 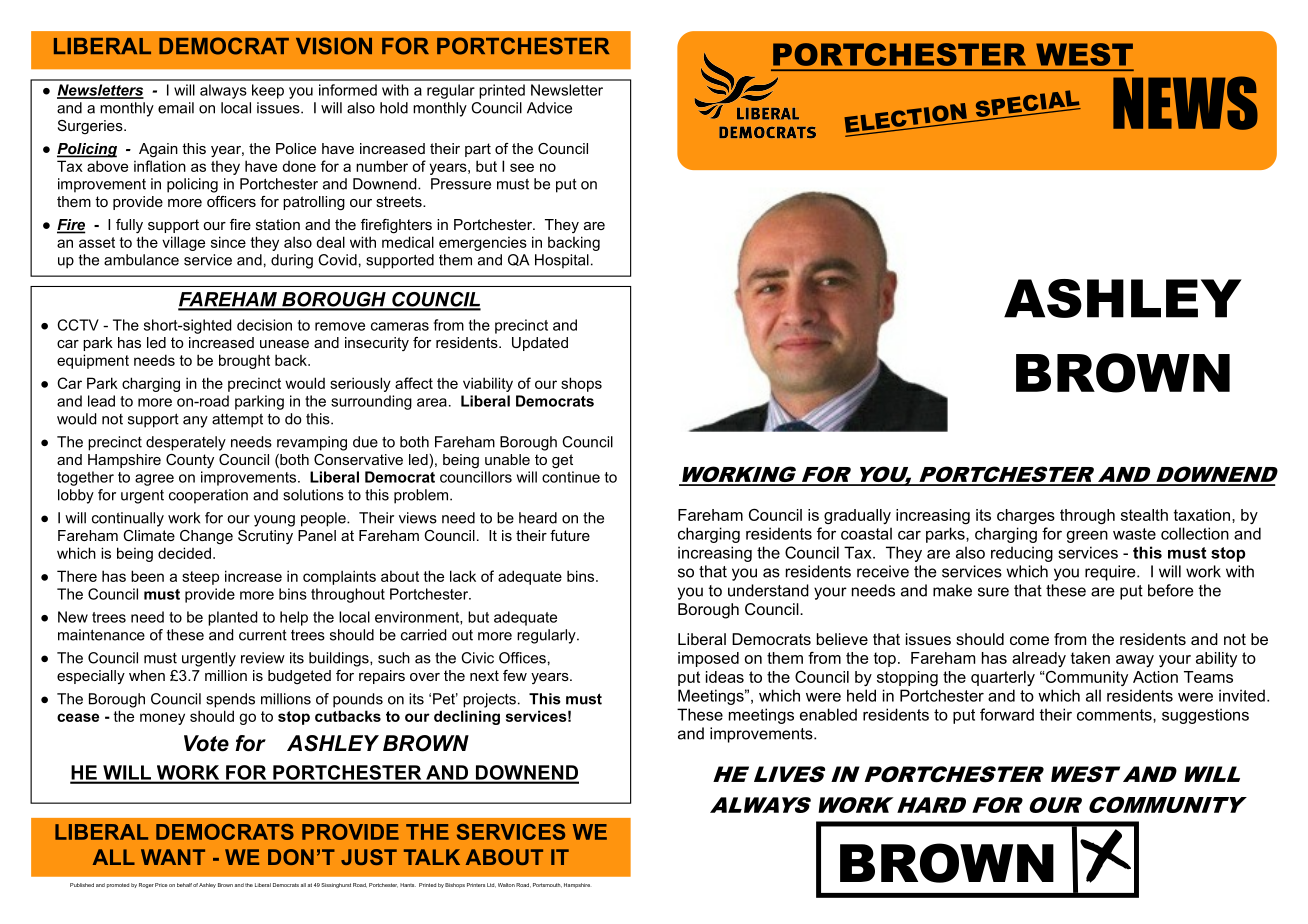 I want to click on require, so click(x=1111, y=573).
